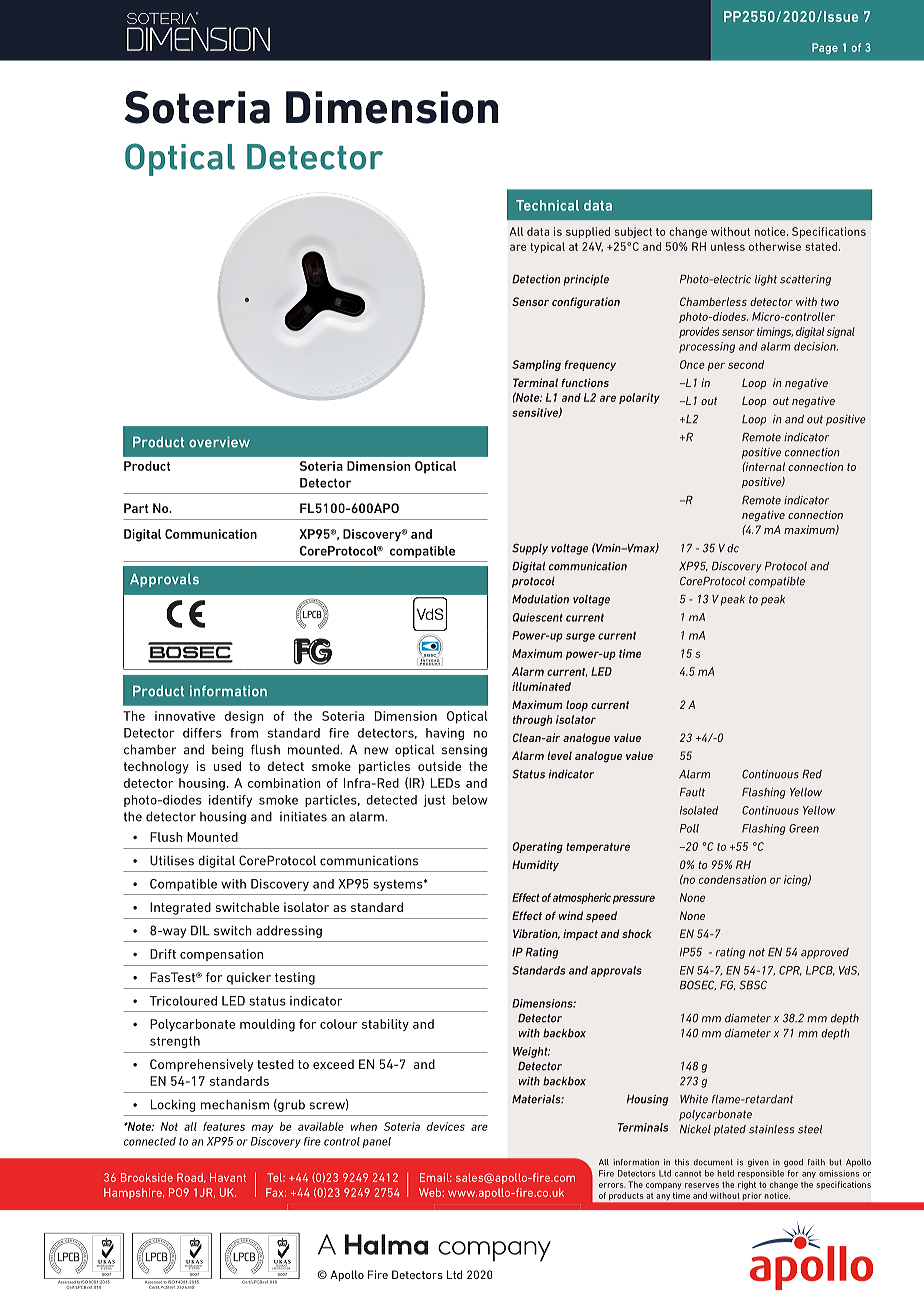  Describe the element at coordinates (580, 637) in the screenshot. I see `surge` at that location.
